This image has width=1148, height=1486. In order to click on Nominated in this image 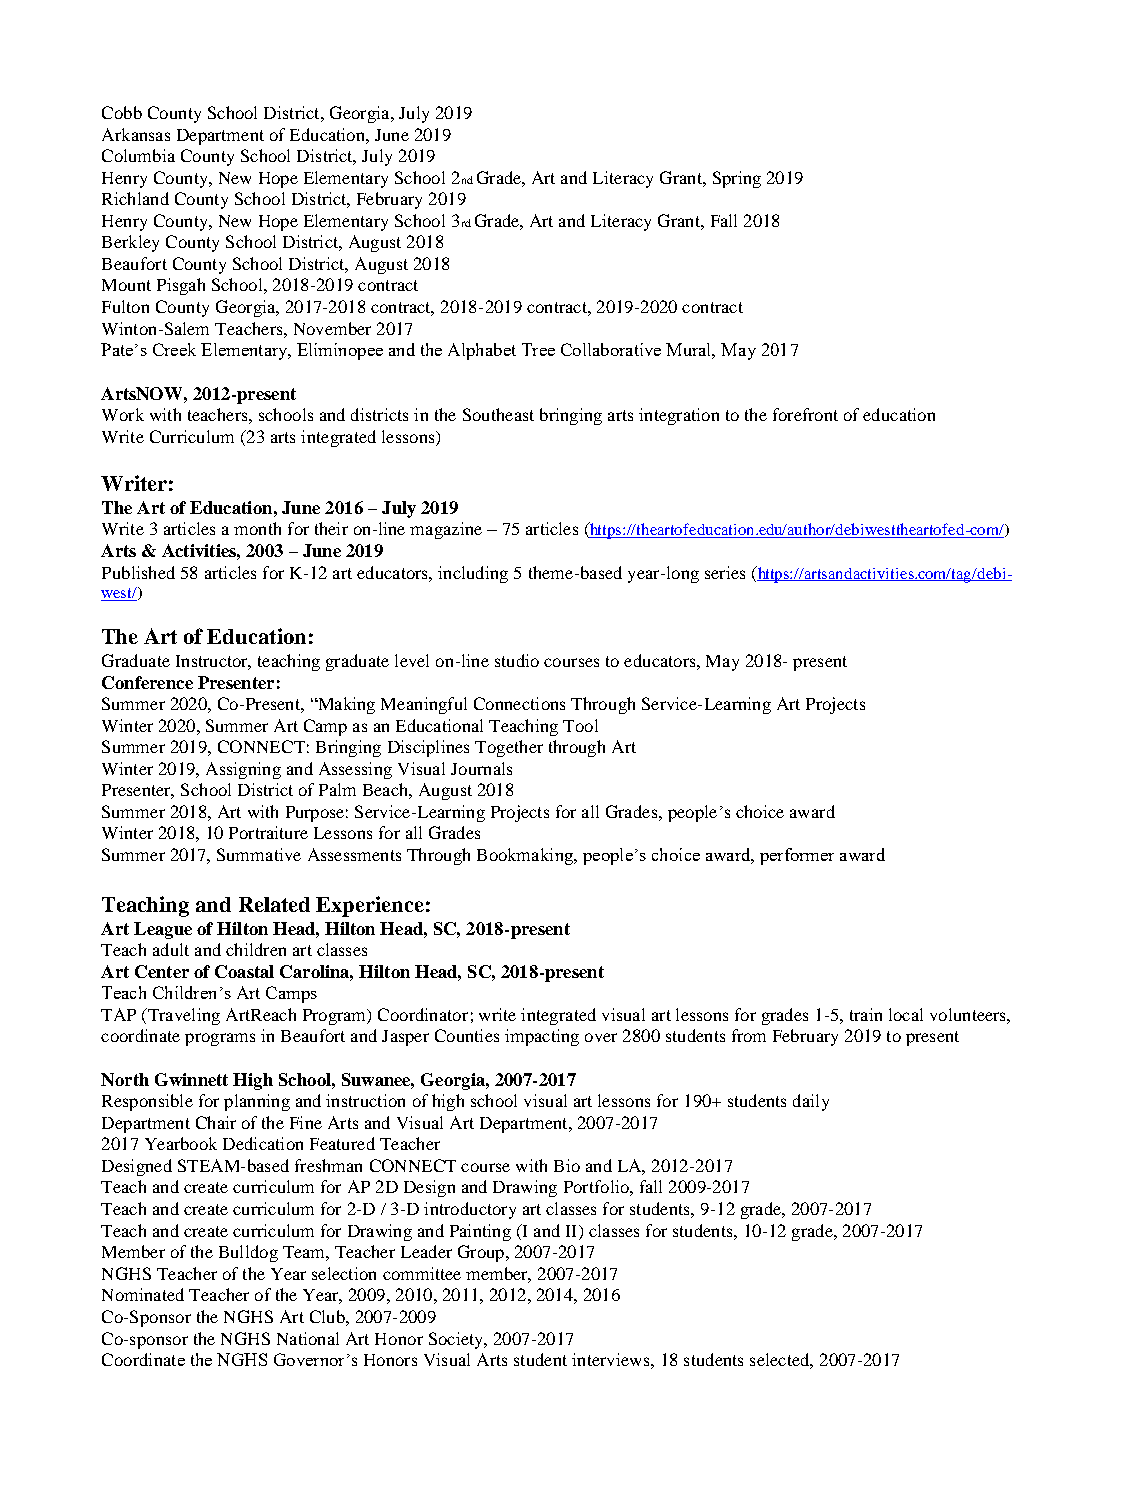, I will do `click(143, 1294)`.
